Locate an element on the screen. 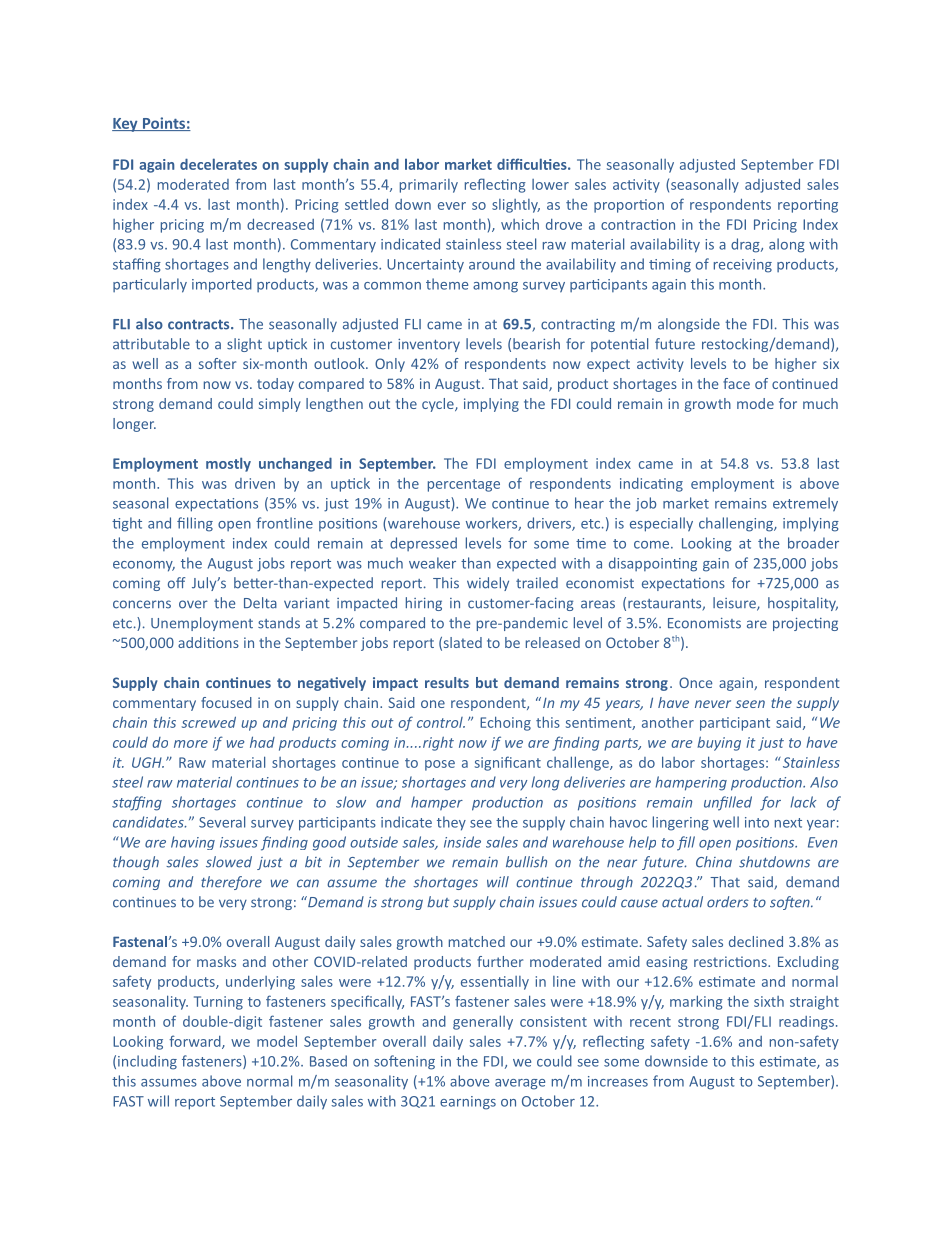  forward is located at coordinates (196, 1042).
